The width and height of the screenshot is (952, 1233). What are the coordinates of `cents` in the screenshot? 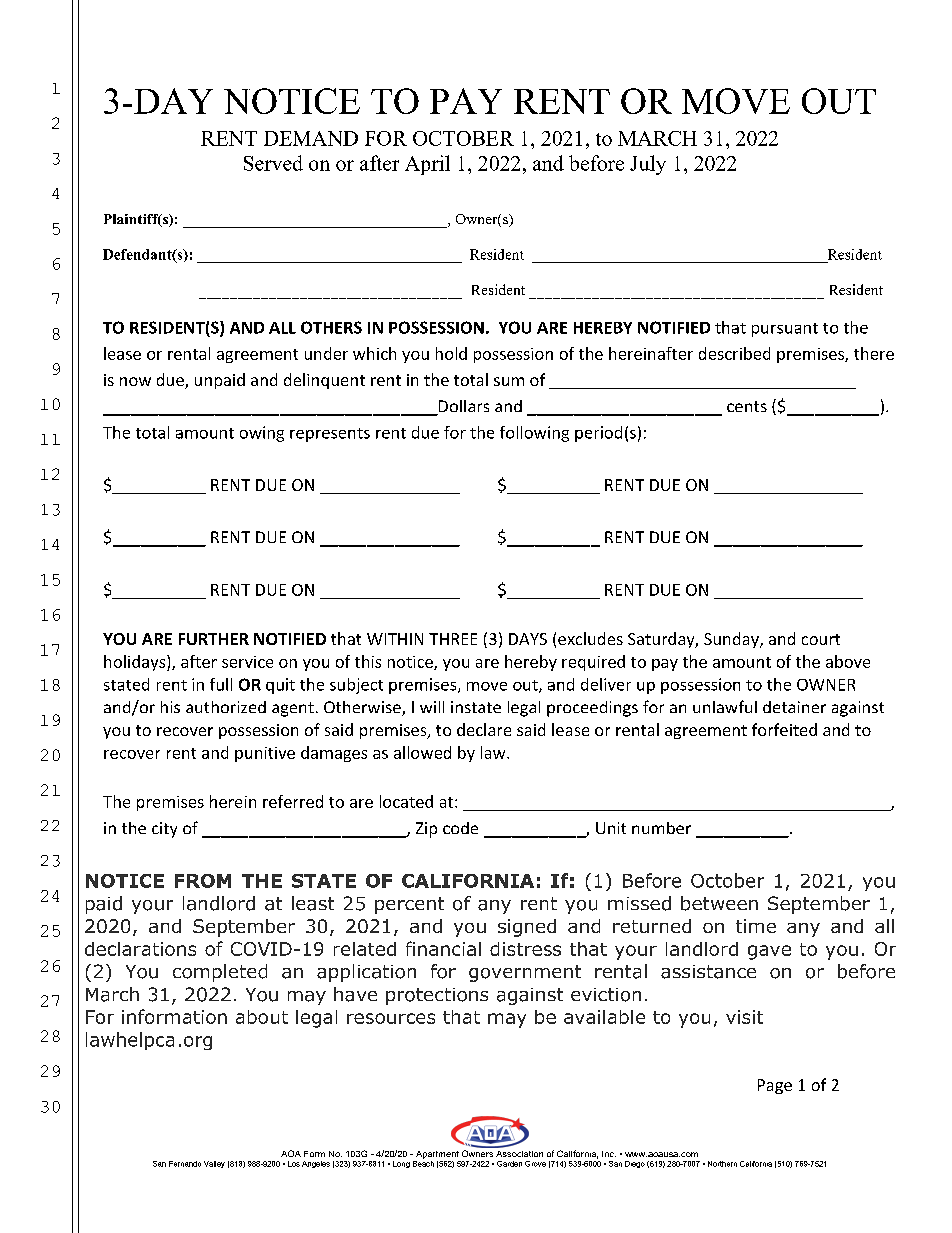 It's located at (747, 406).
